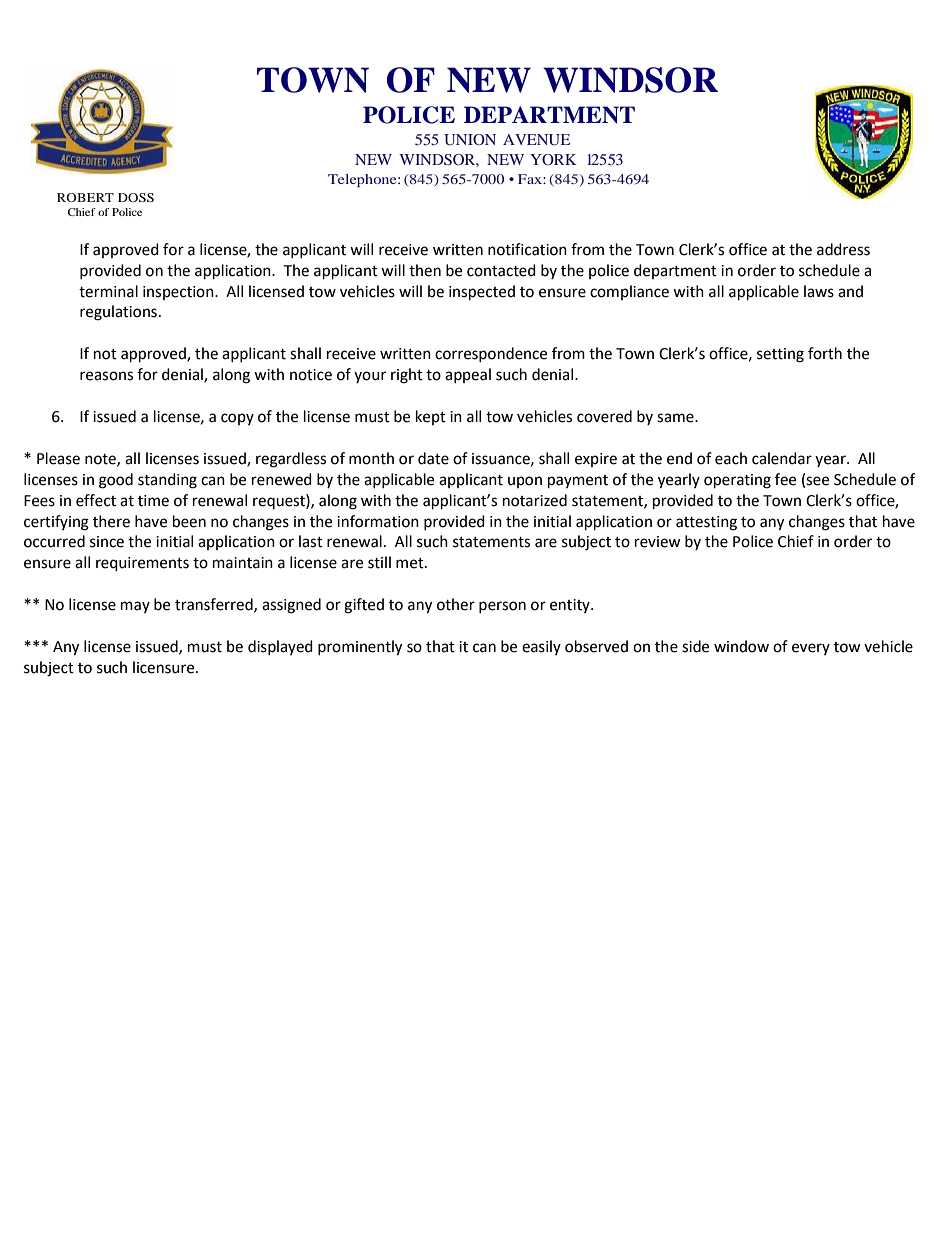 This image has height=1233, width=952. I want to click on window, so click(741, 646).
